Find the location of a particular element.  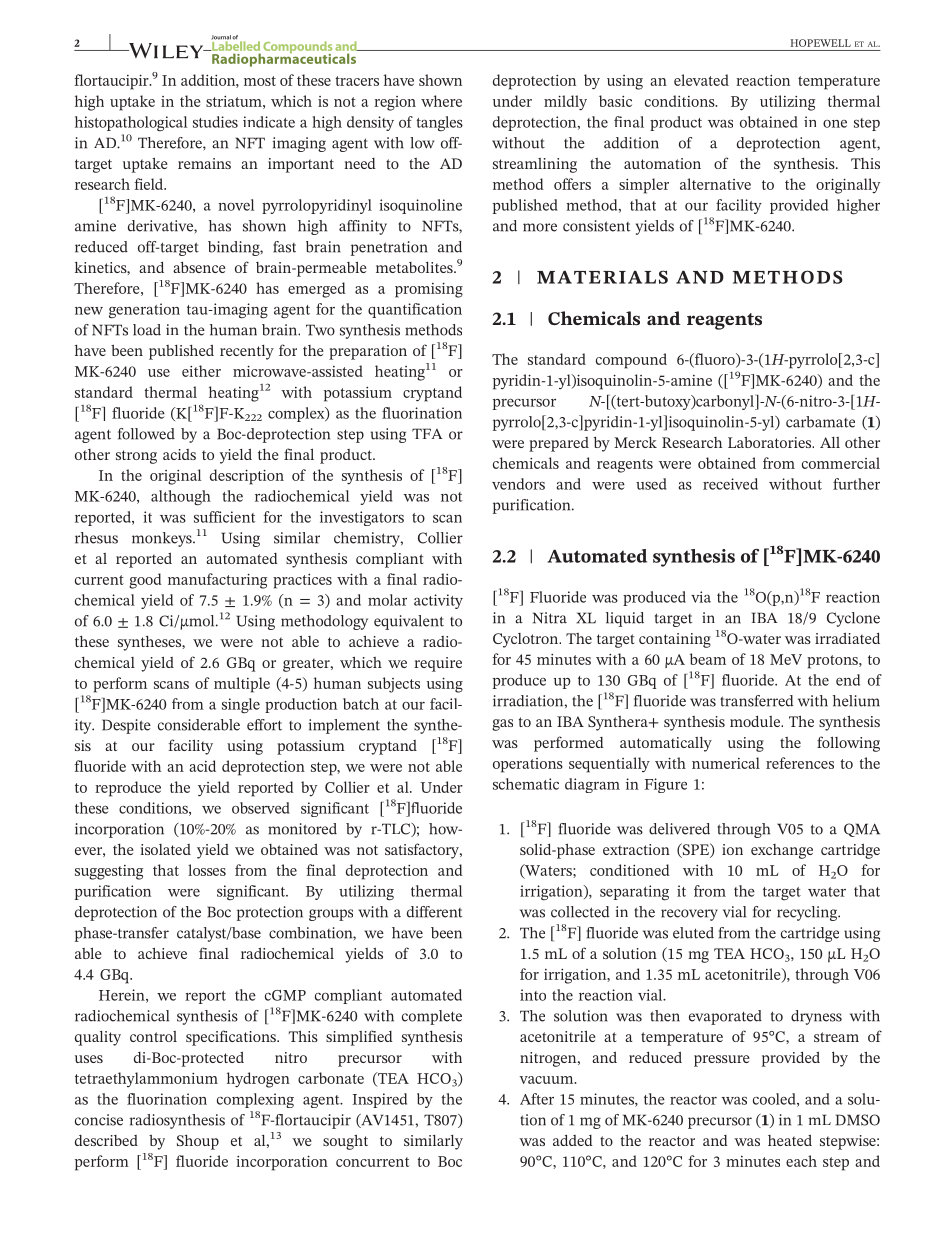

received is located at coordinates (730, 484).
